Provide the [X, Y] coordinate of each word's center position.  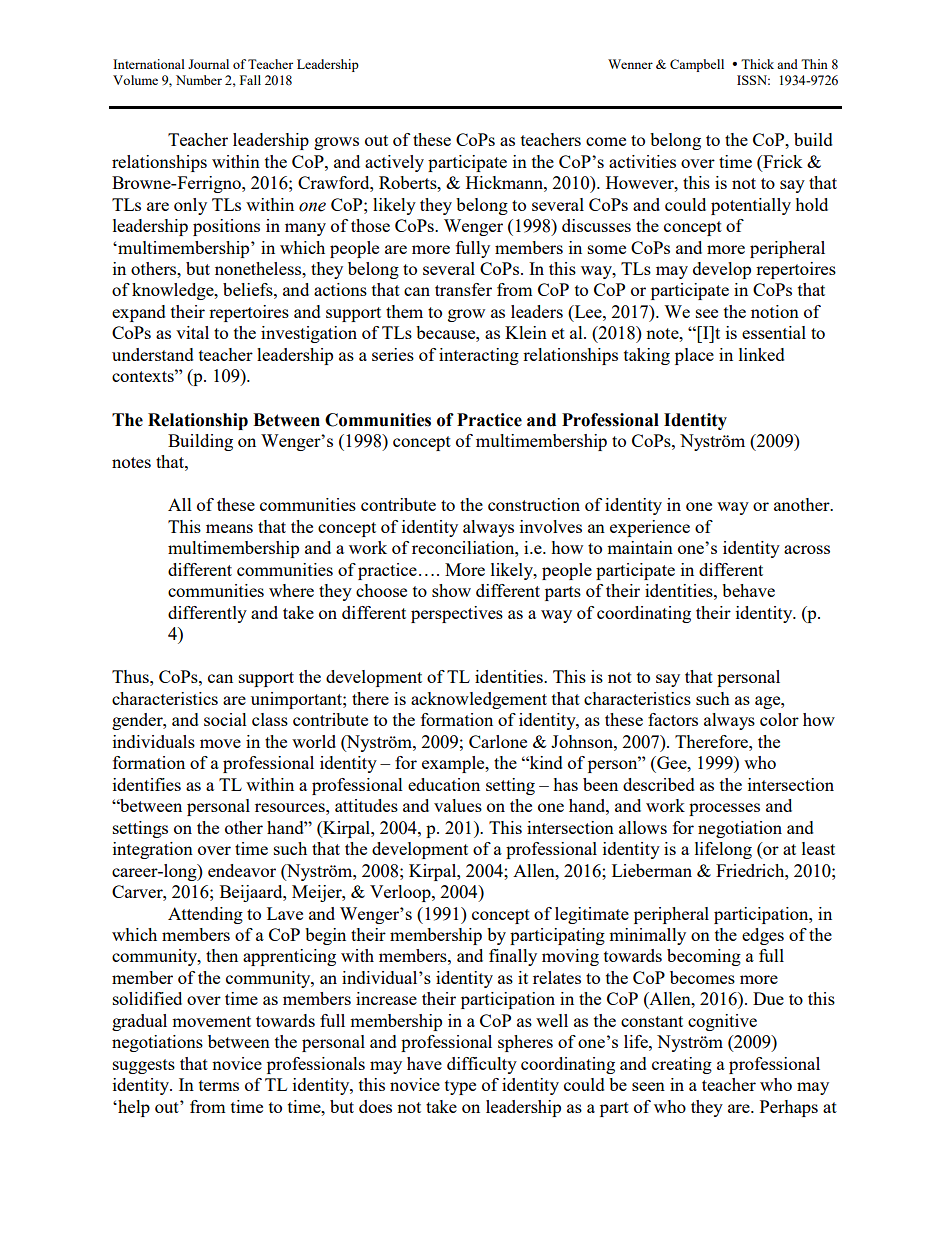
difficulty [482, 1065]
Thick [757, 64]
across [807, 549]
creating [682, 1065]
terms [219, 1085]
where [291, 590]
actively [394, 163]
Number [199, 80]
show [451, 590]
